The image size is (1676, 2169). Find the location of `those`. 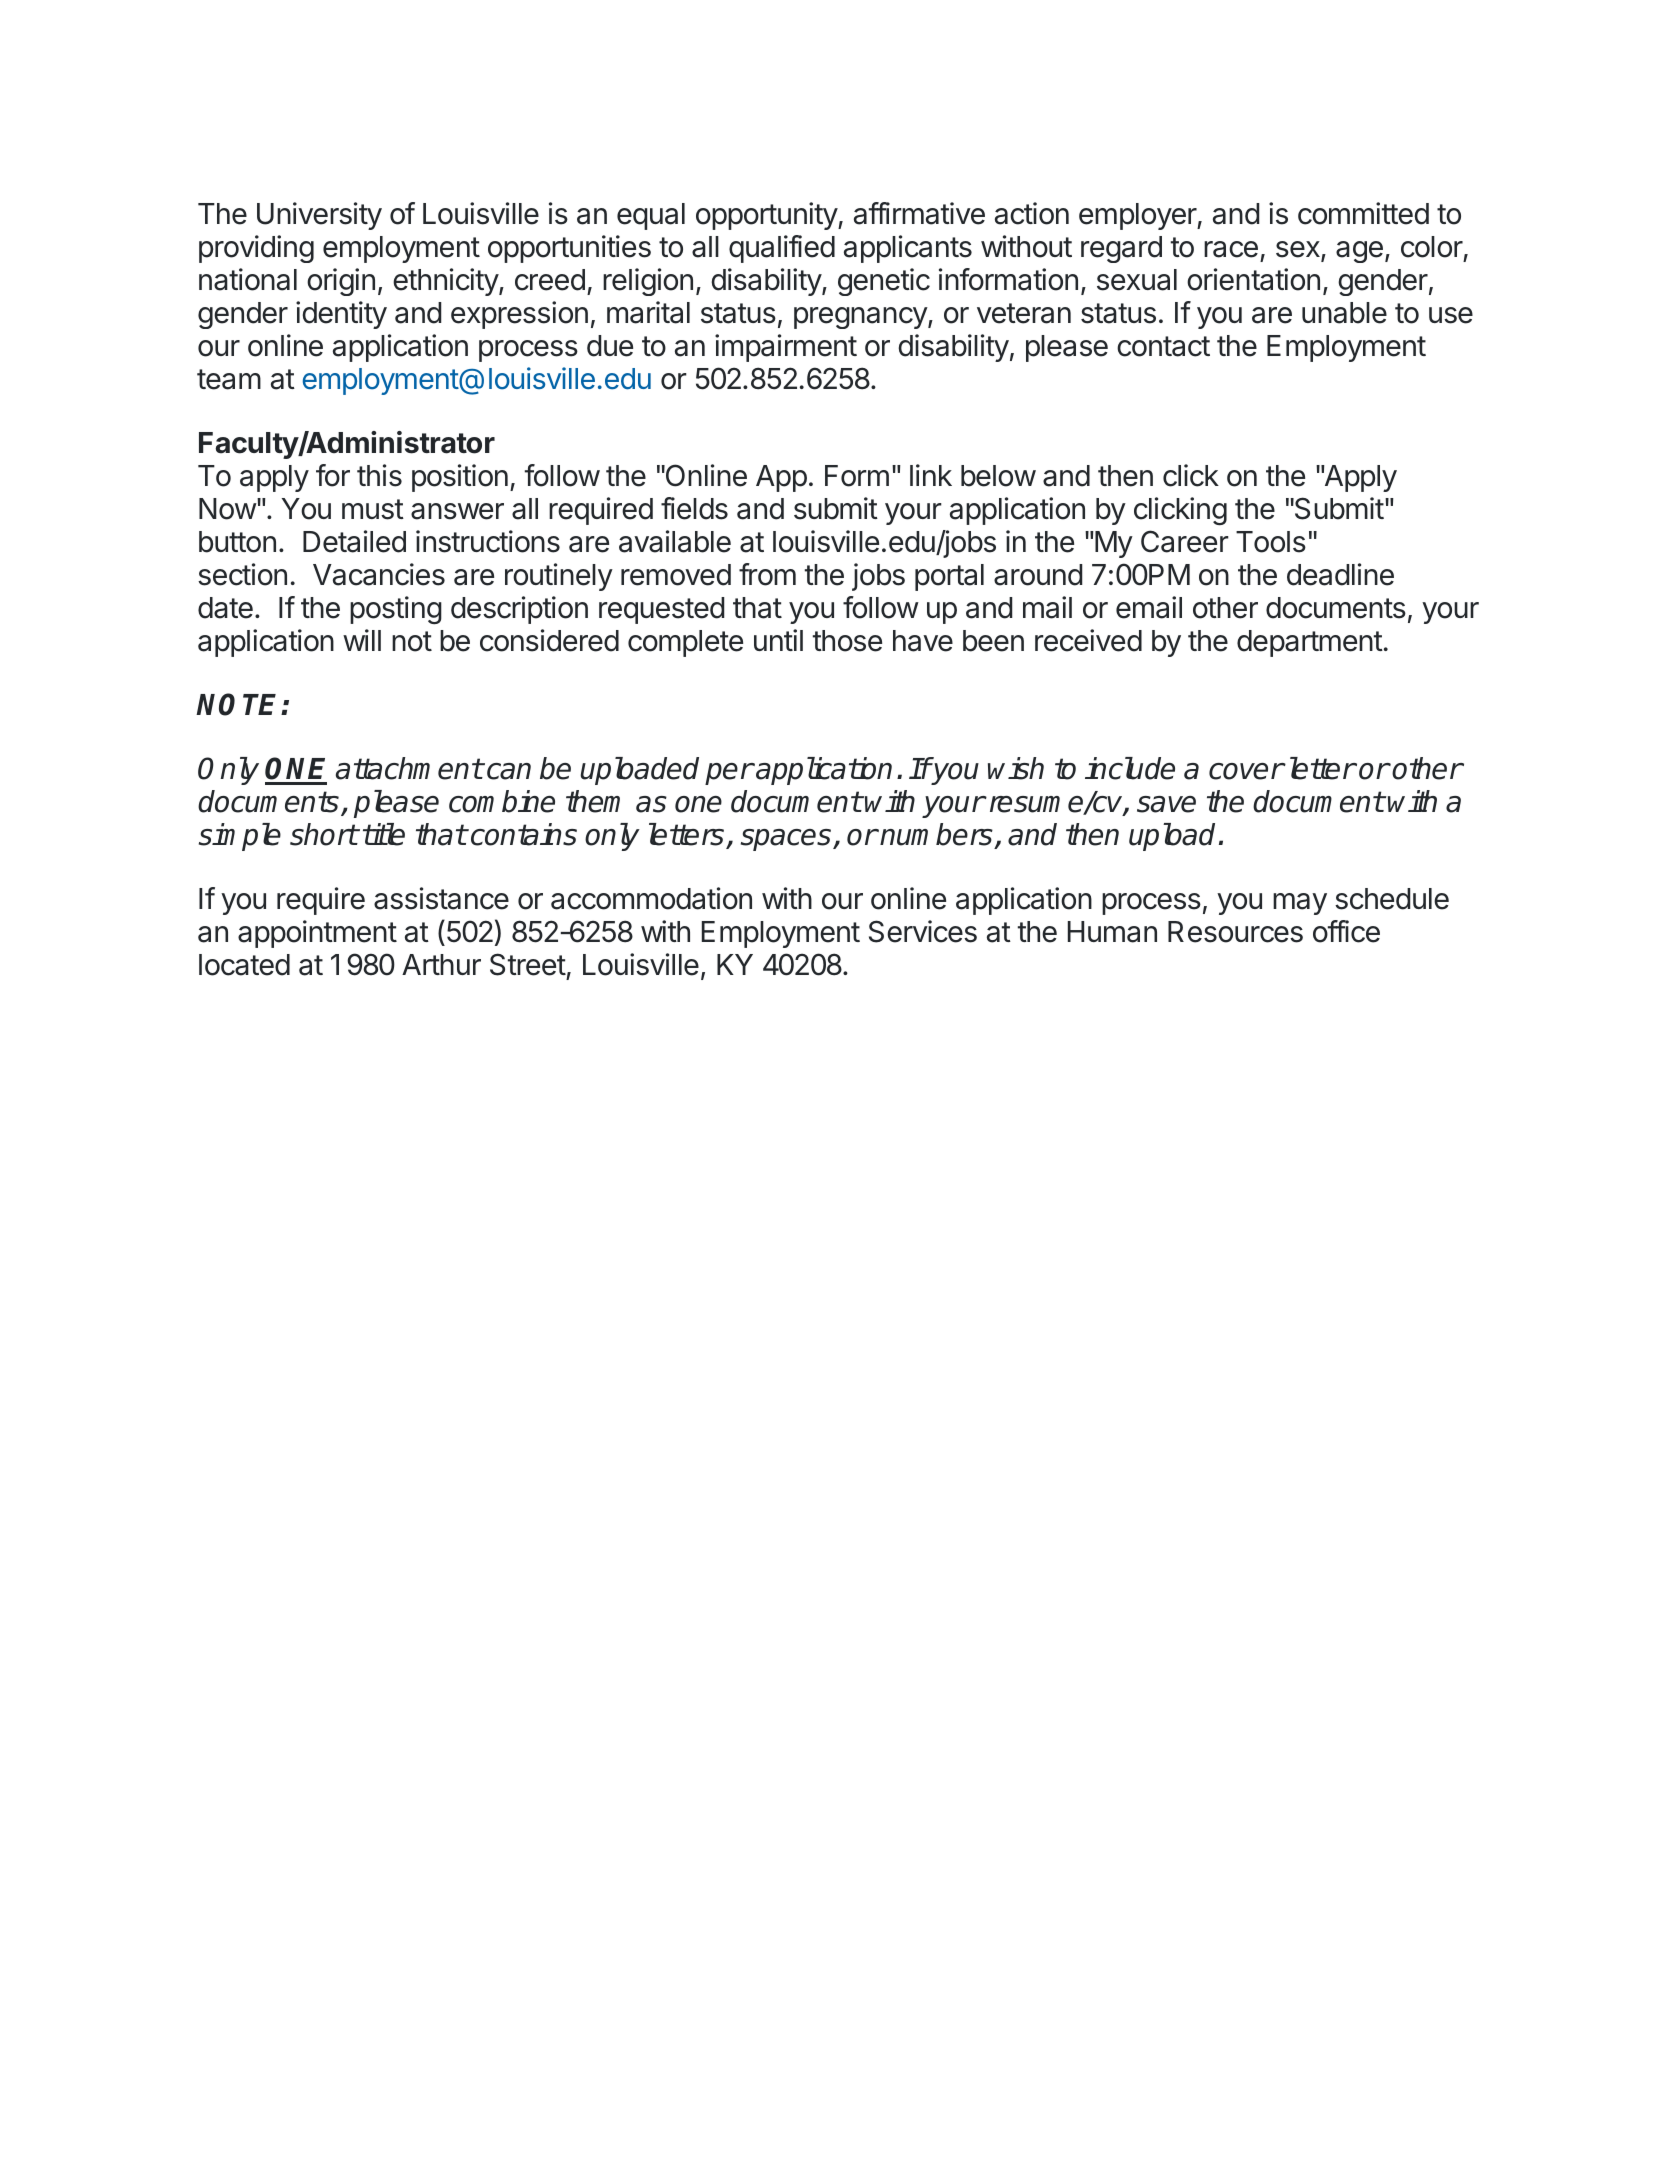

those is located at coordinates (847, 641).
